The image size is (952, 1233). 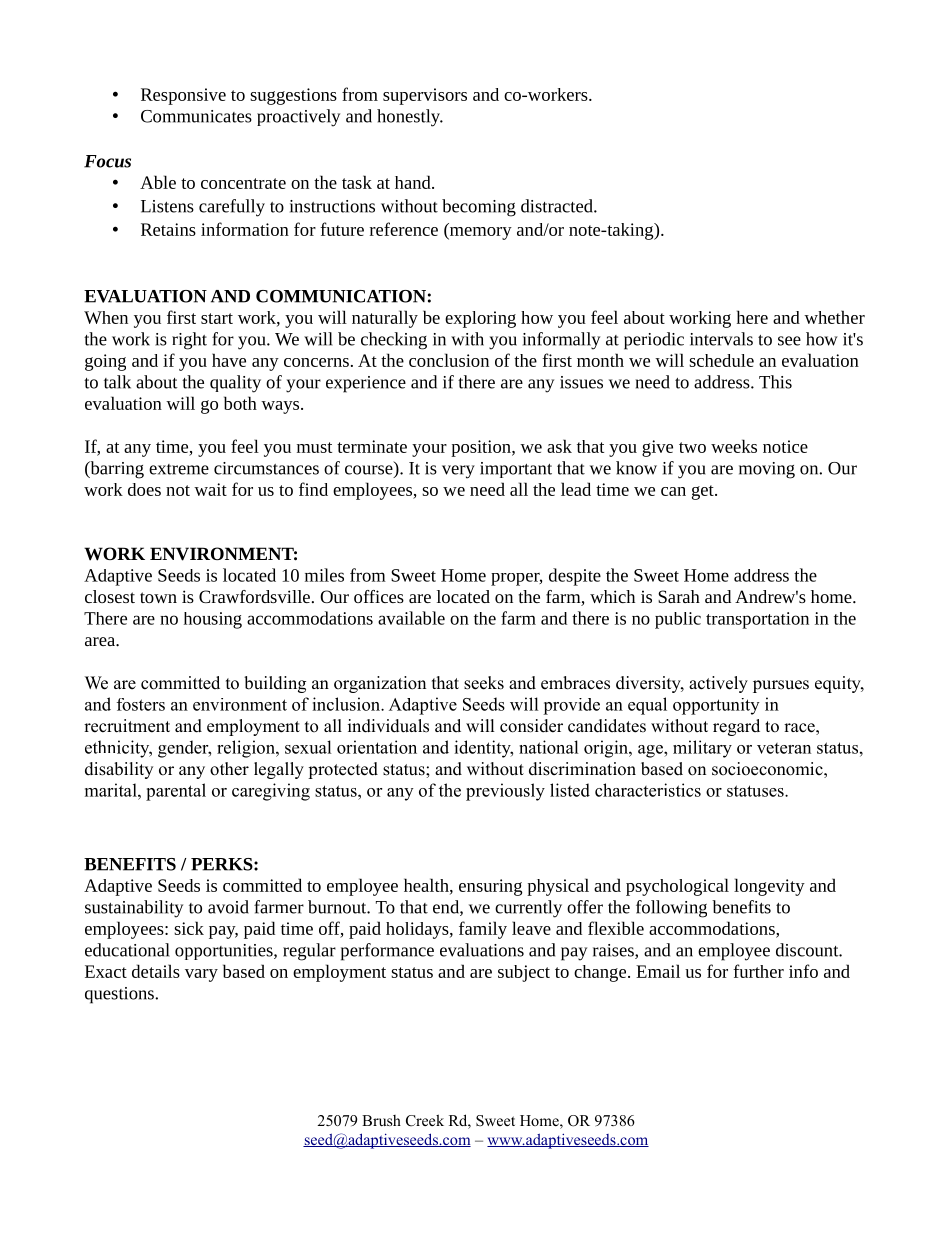 I want to click on questions, so click(x=120, y=995).
